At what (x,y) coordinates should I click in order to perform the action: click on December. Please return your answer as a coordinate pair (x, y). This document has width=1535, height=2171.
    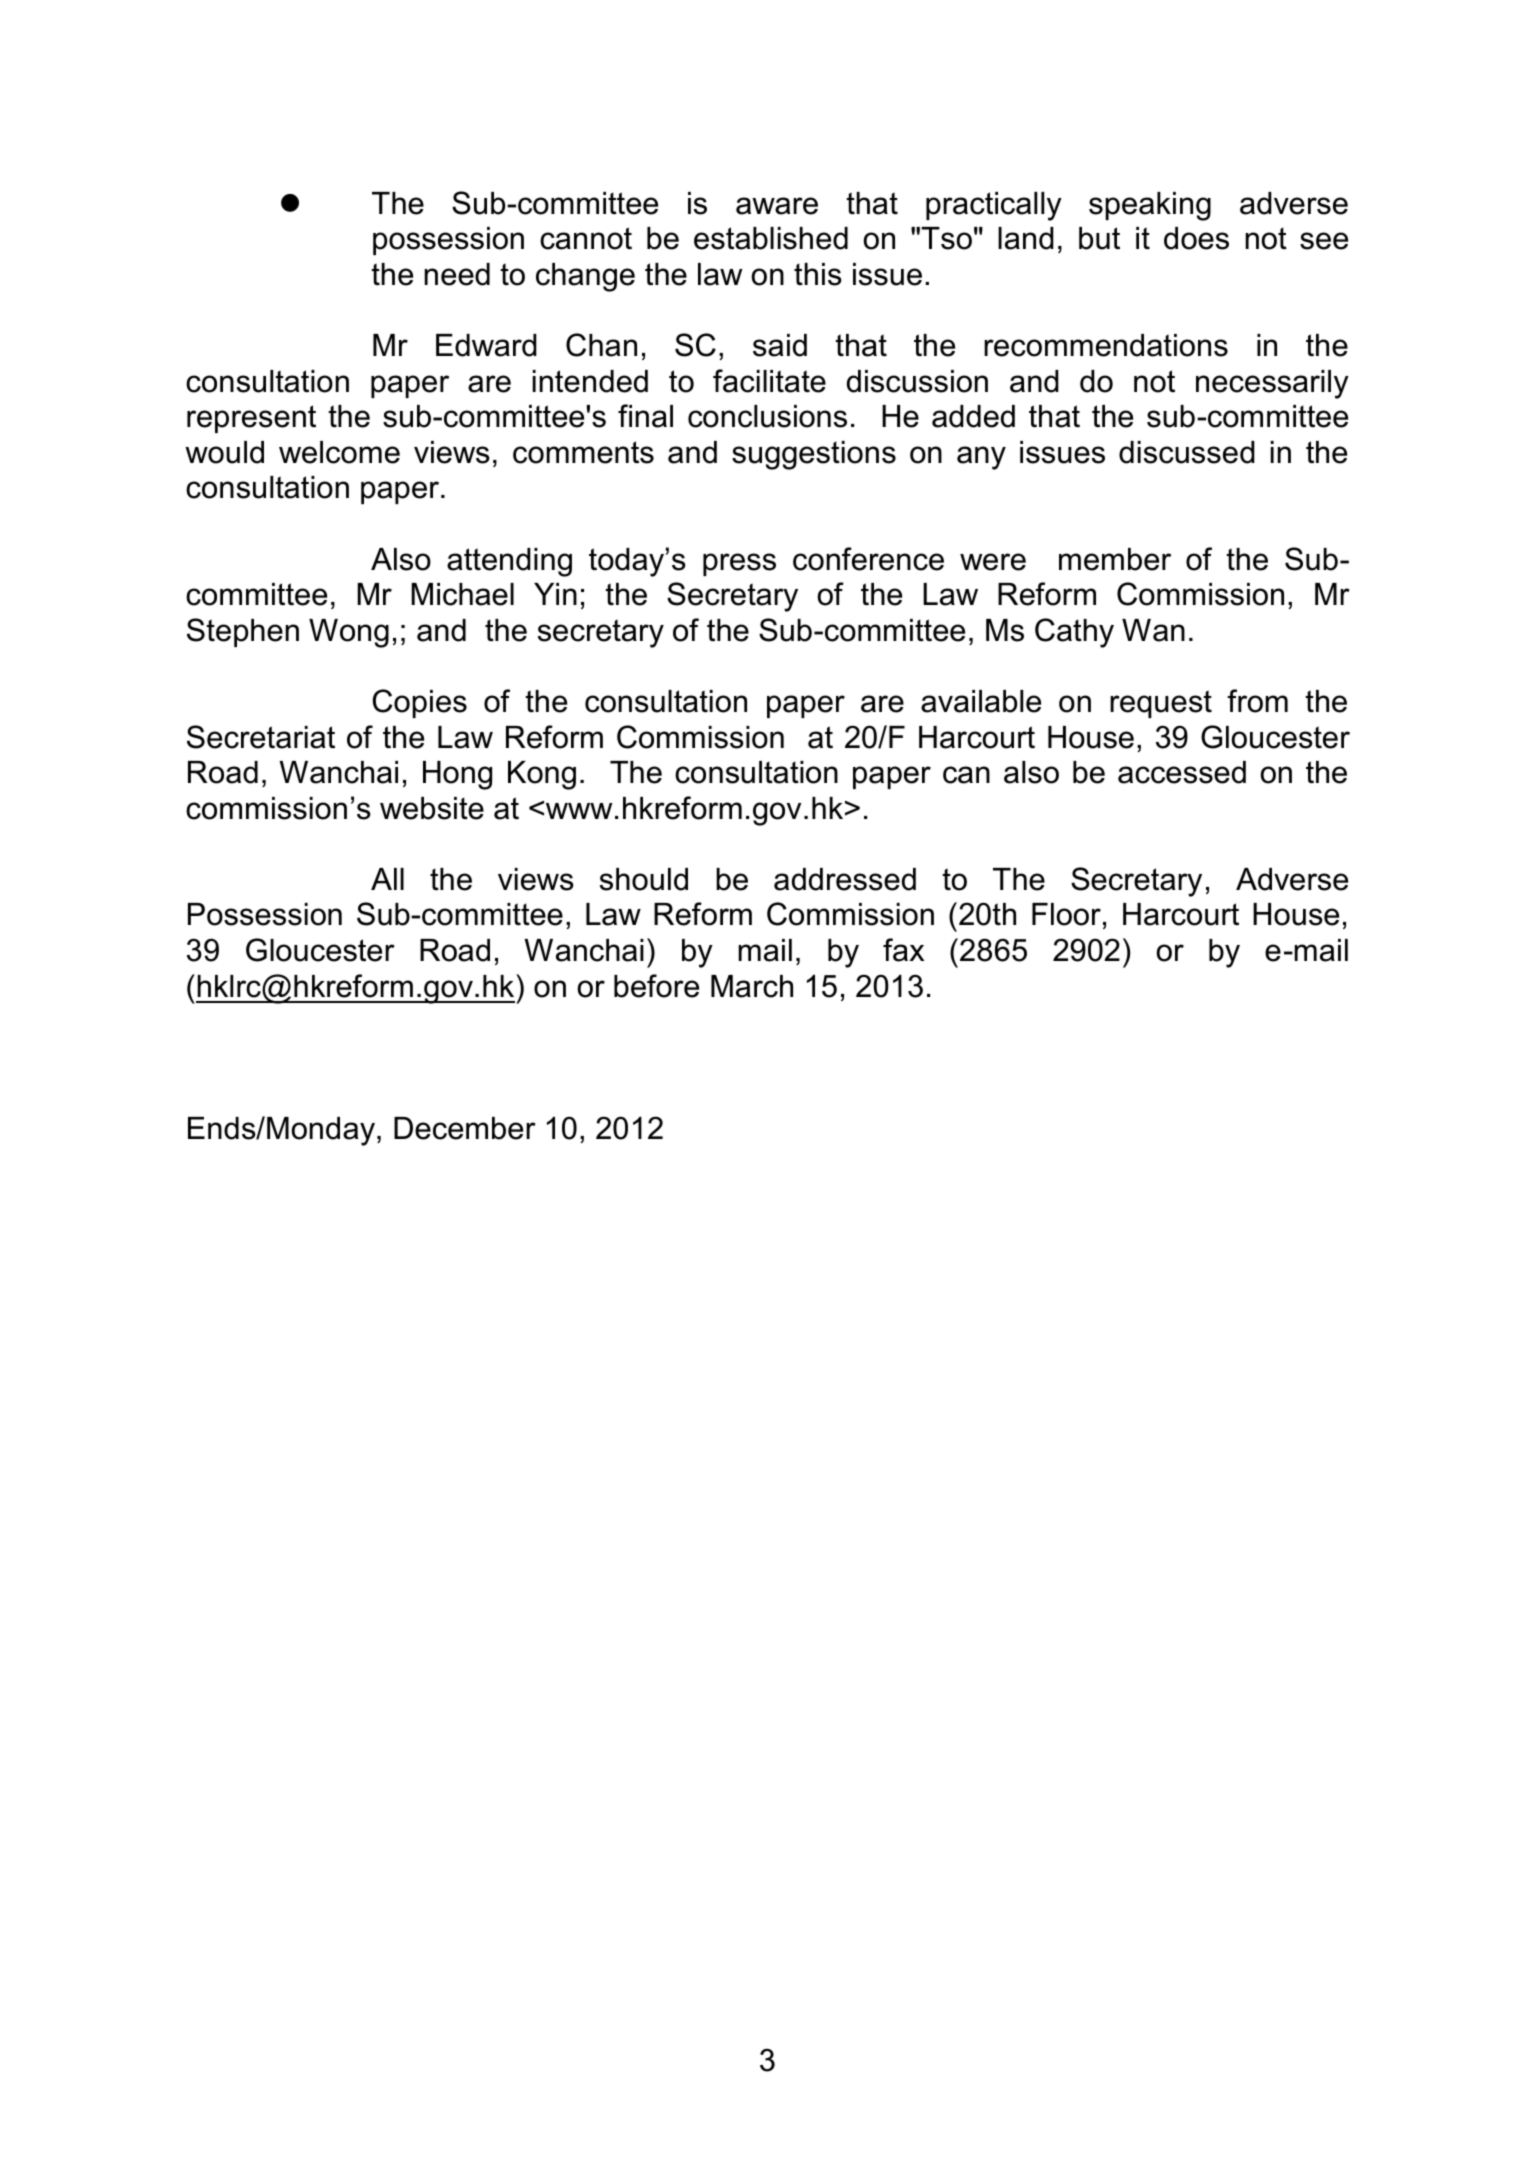
    Looking at the image, I should click on (465, 1128).
